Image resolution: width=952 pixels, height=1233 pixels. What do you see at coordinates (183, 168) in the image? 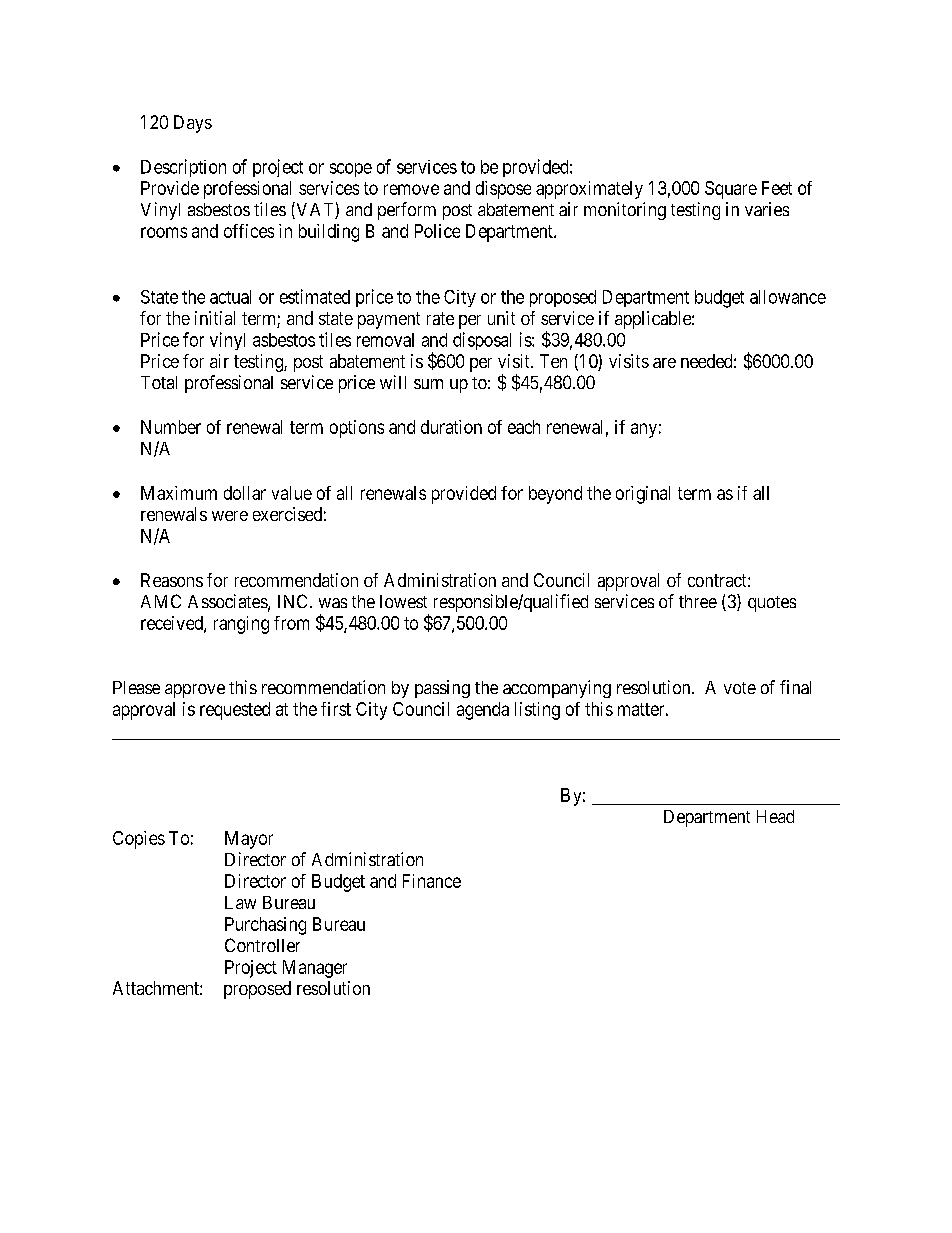
I see `Description` at bounding box center [183, 168].
